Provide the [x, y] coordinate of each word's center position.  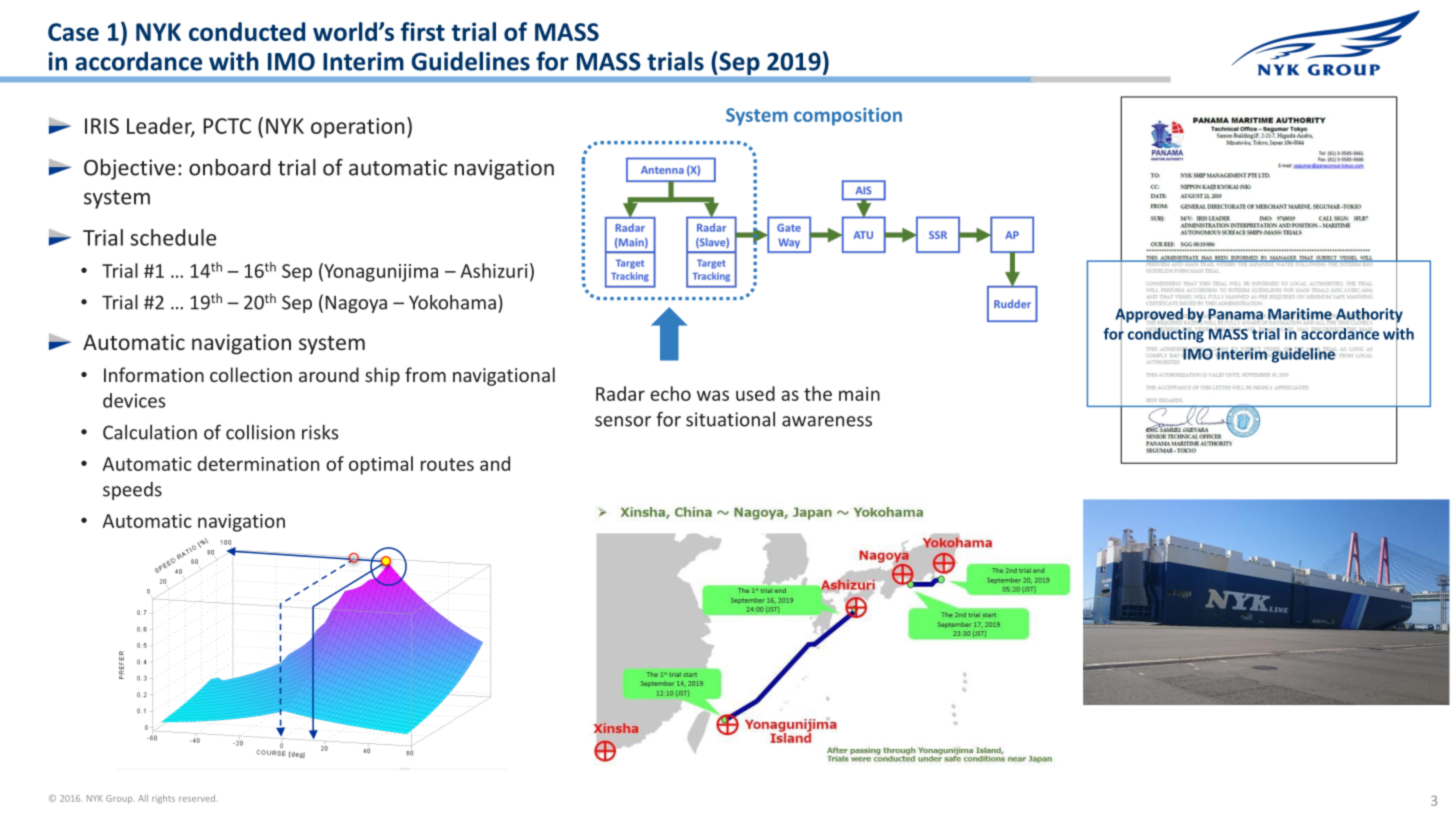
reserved [197, 798]
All [143, 798]
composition [848, 117]
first [423, 31]
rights [163, 799]
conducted [247, 31]
